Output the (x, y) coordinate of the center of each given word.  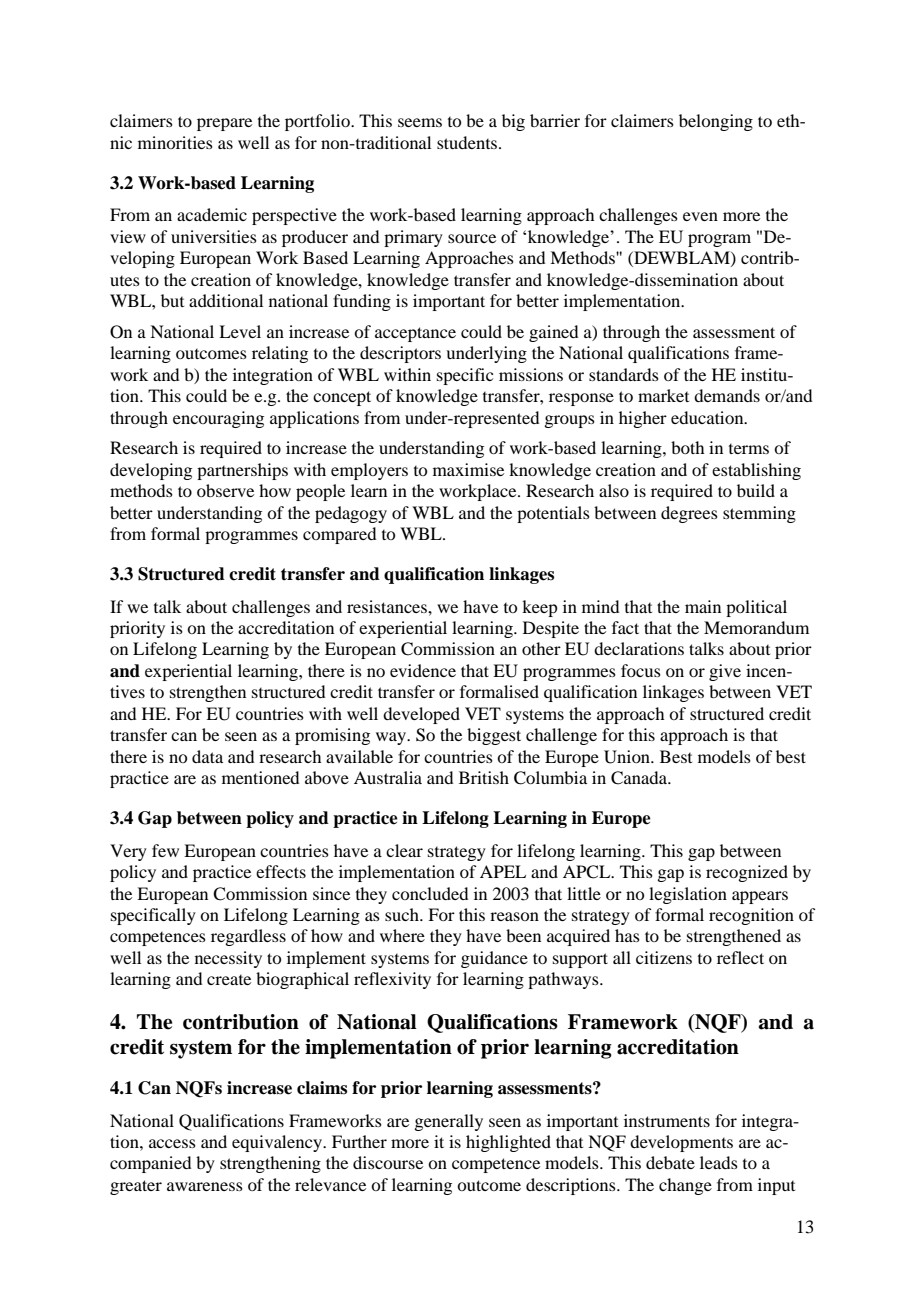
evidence (423, 670)
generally (448, 1122)
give (725, 672)
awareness (205, 1186)
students (468, 142)
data (207, 756)
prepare (224, 124)
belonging (716, 122)
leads (719, 1162)
